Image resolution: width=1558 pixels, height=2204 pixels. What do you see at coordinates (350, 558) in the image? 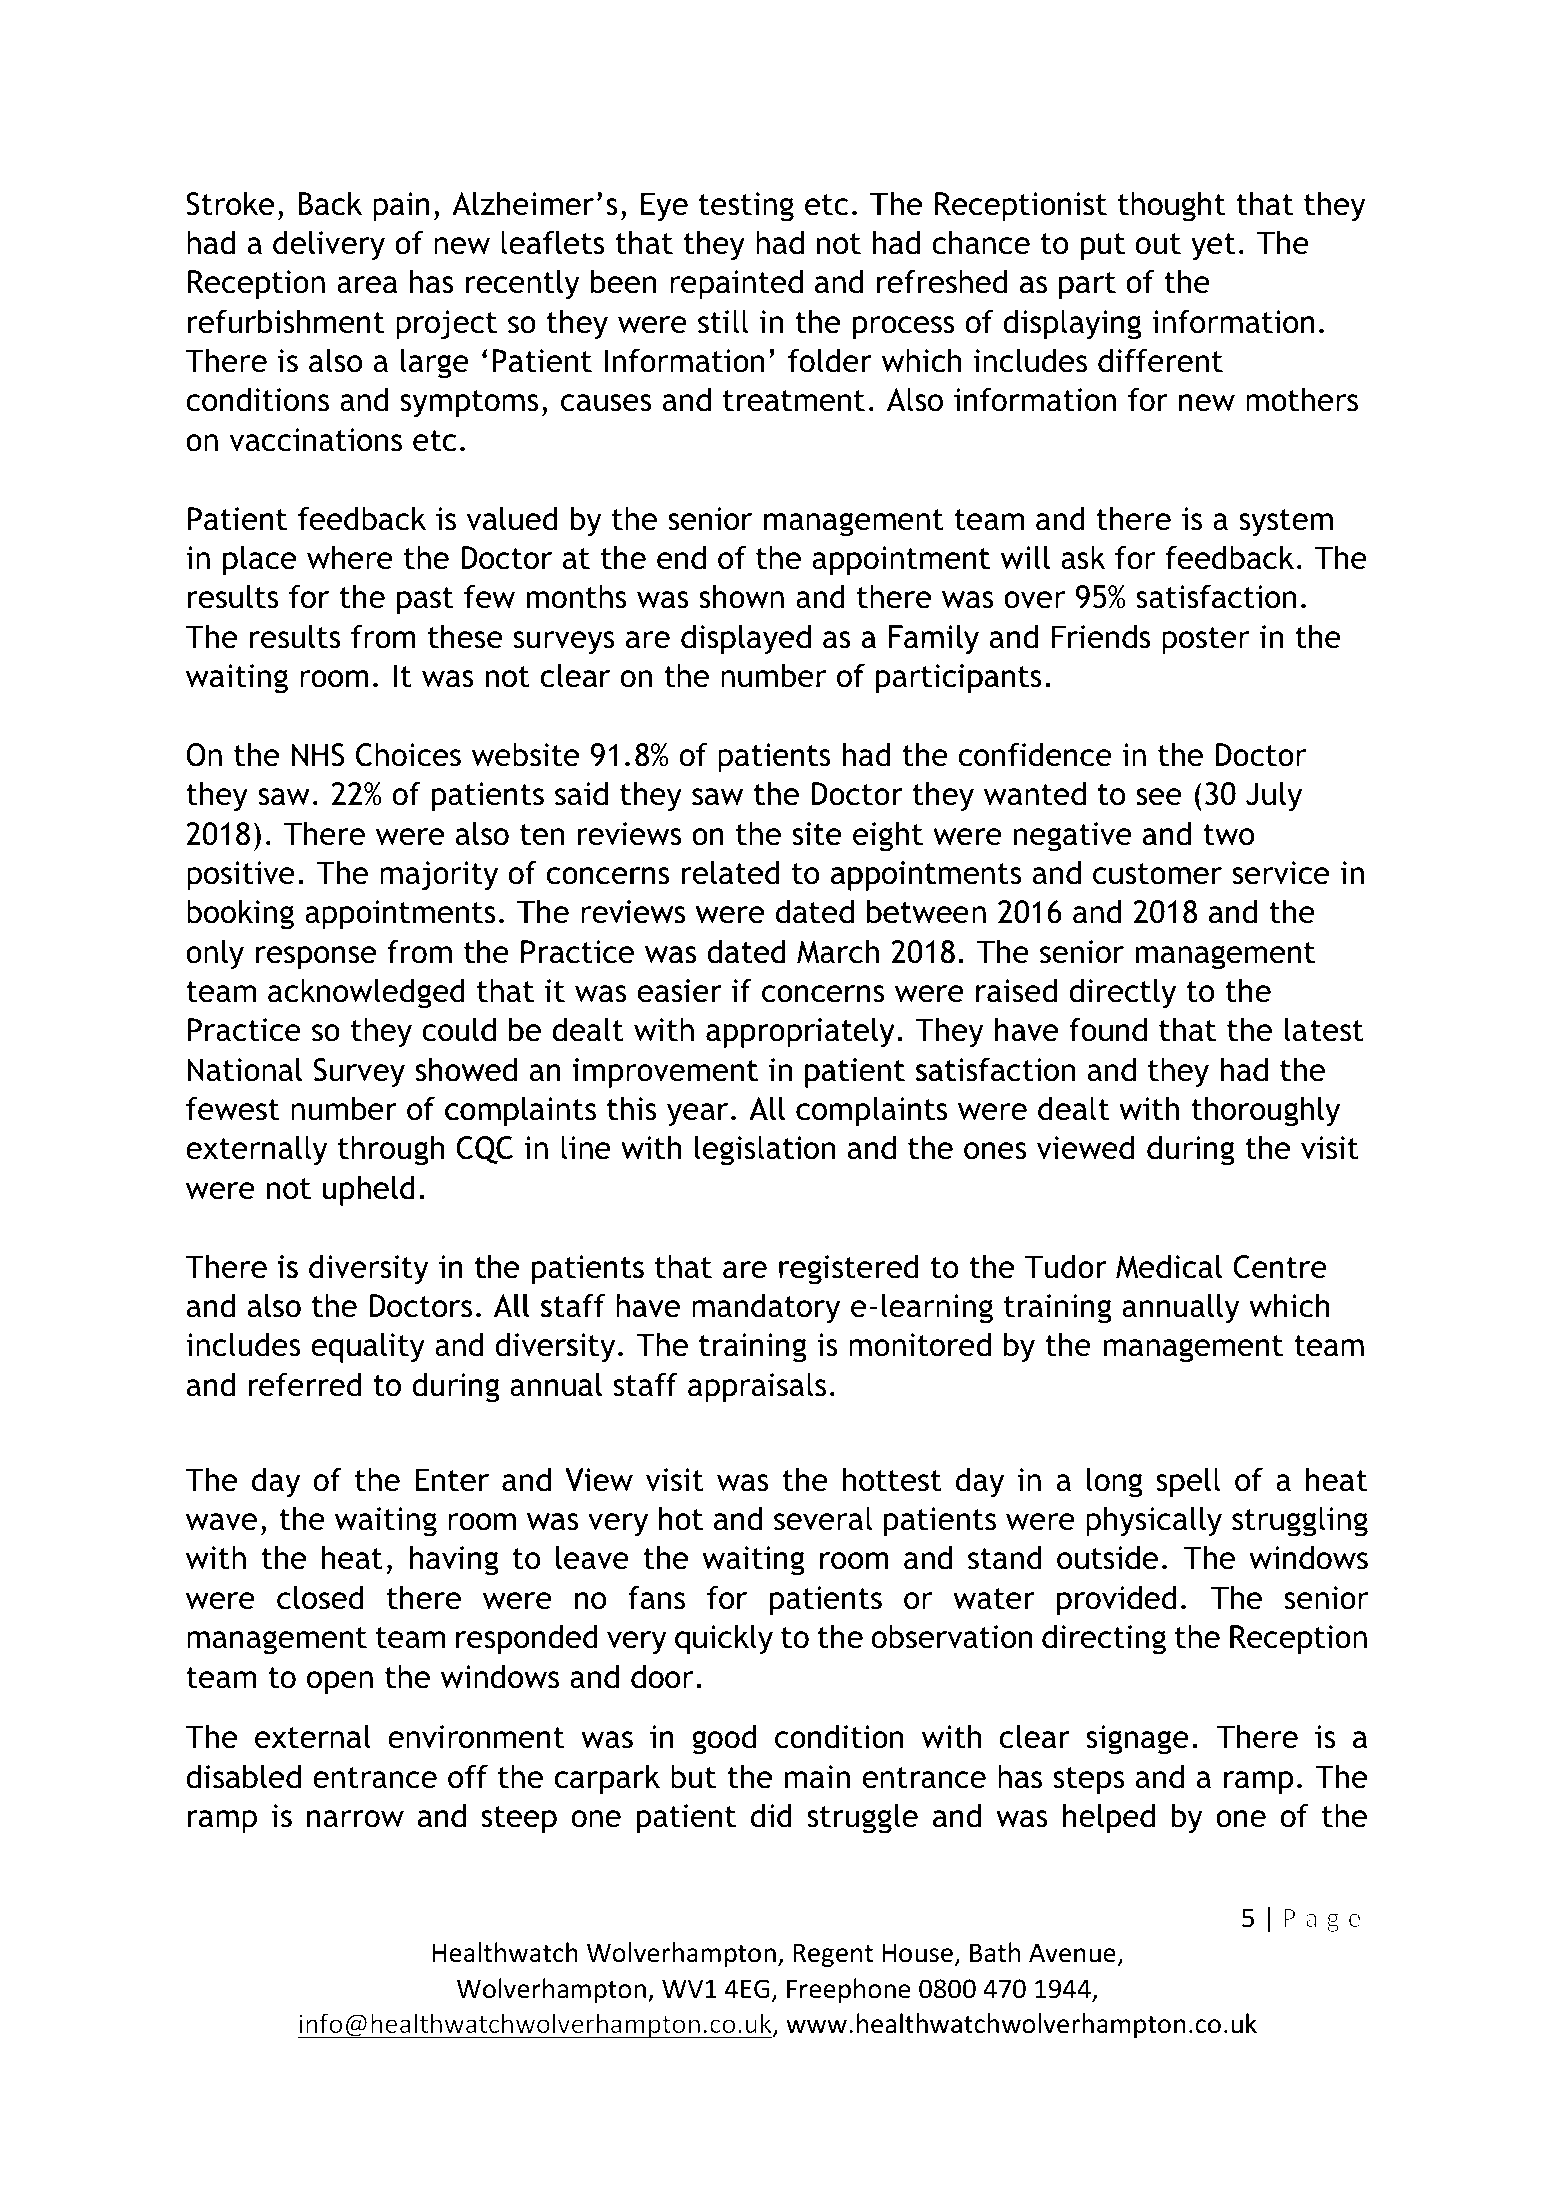
I see `where` at bounding box center [350, 558].
